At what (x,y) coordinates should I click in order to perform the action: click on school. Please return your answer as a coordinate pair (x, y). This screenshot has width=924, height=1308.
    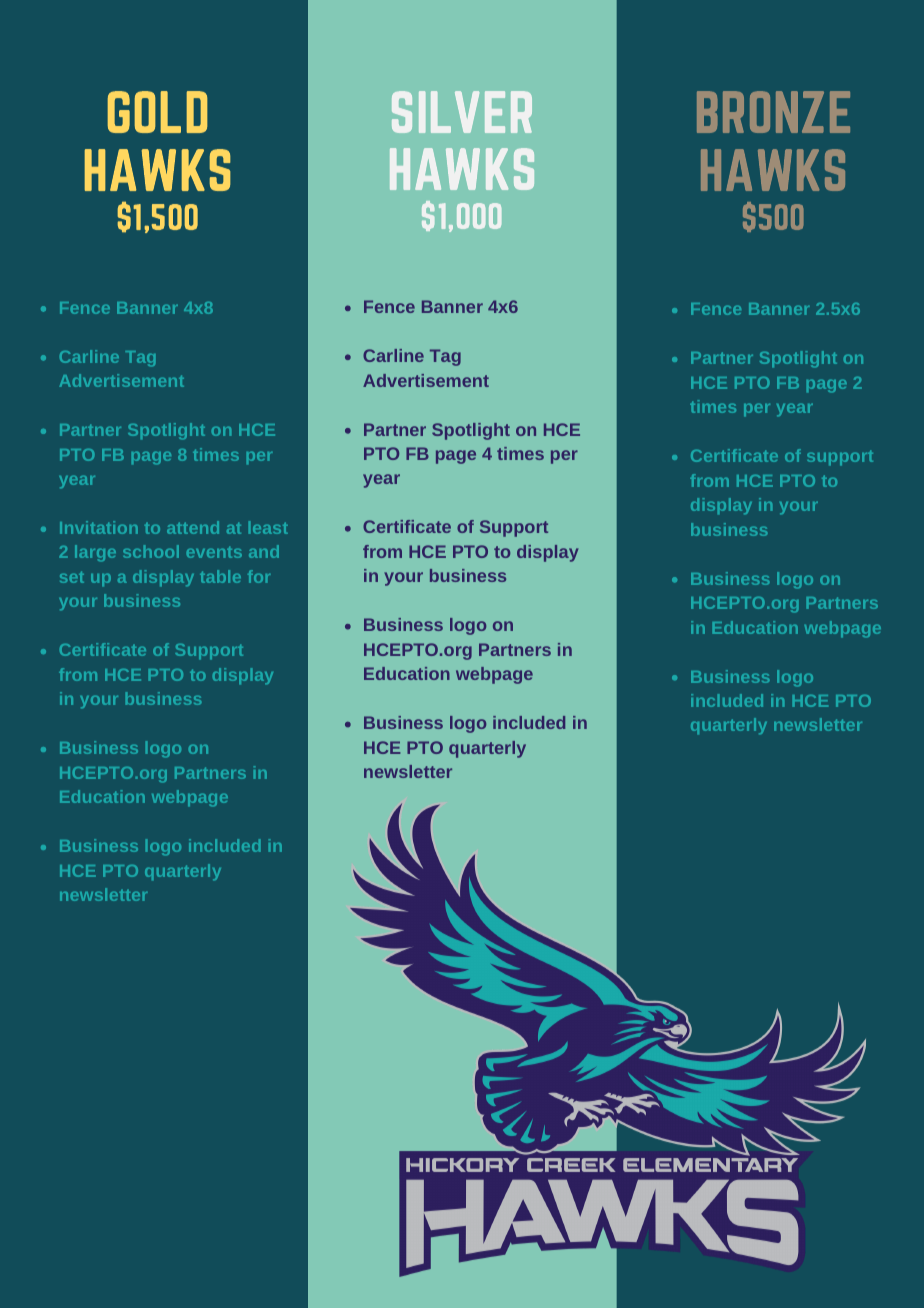
    Looking at the image, I should click on (151, 551).
